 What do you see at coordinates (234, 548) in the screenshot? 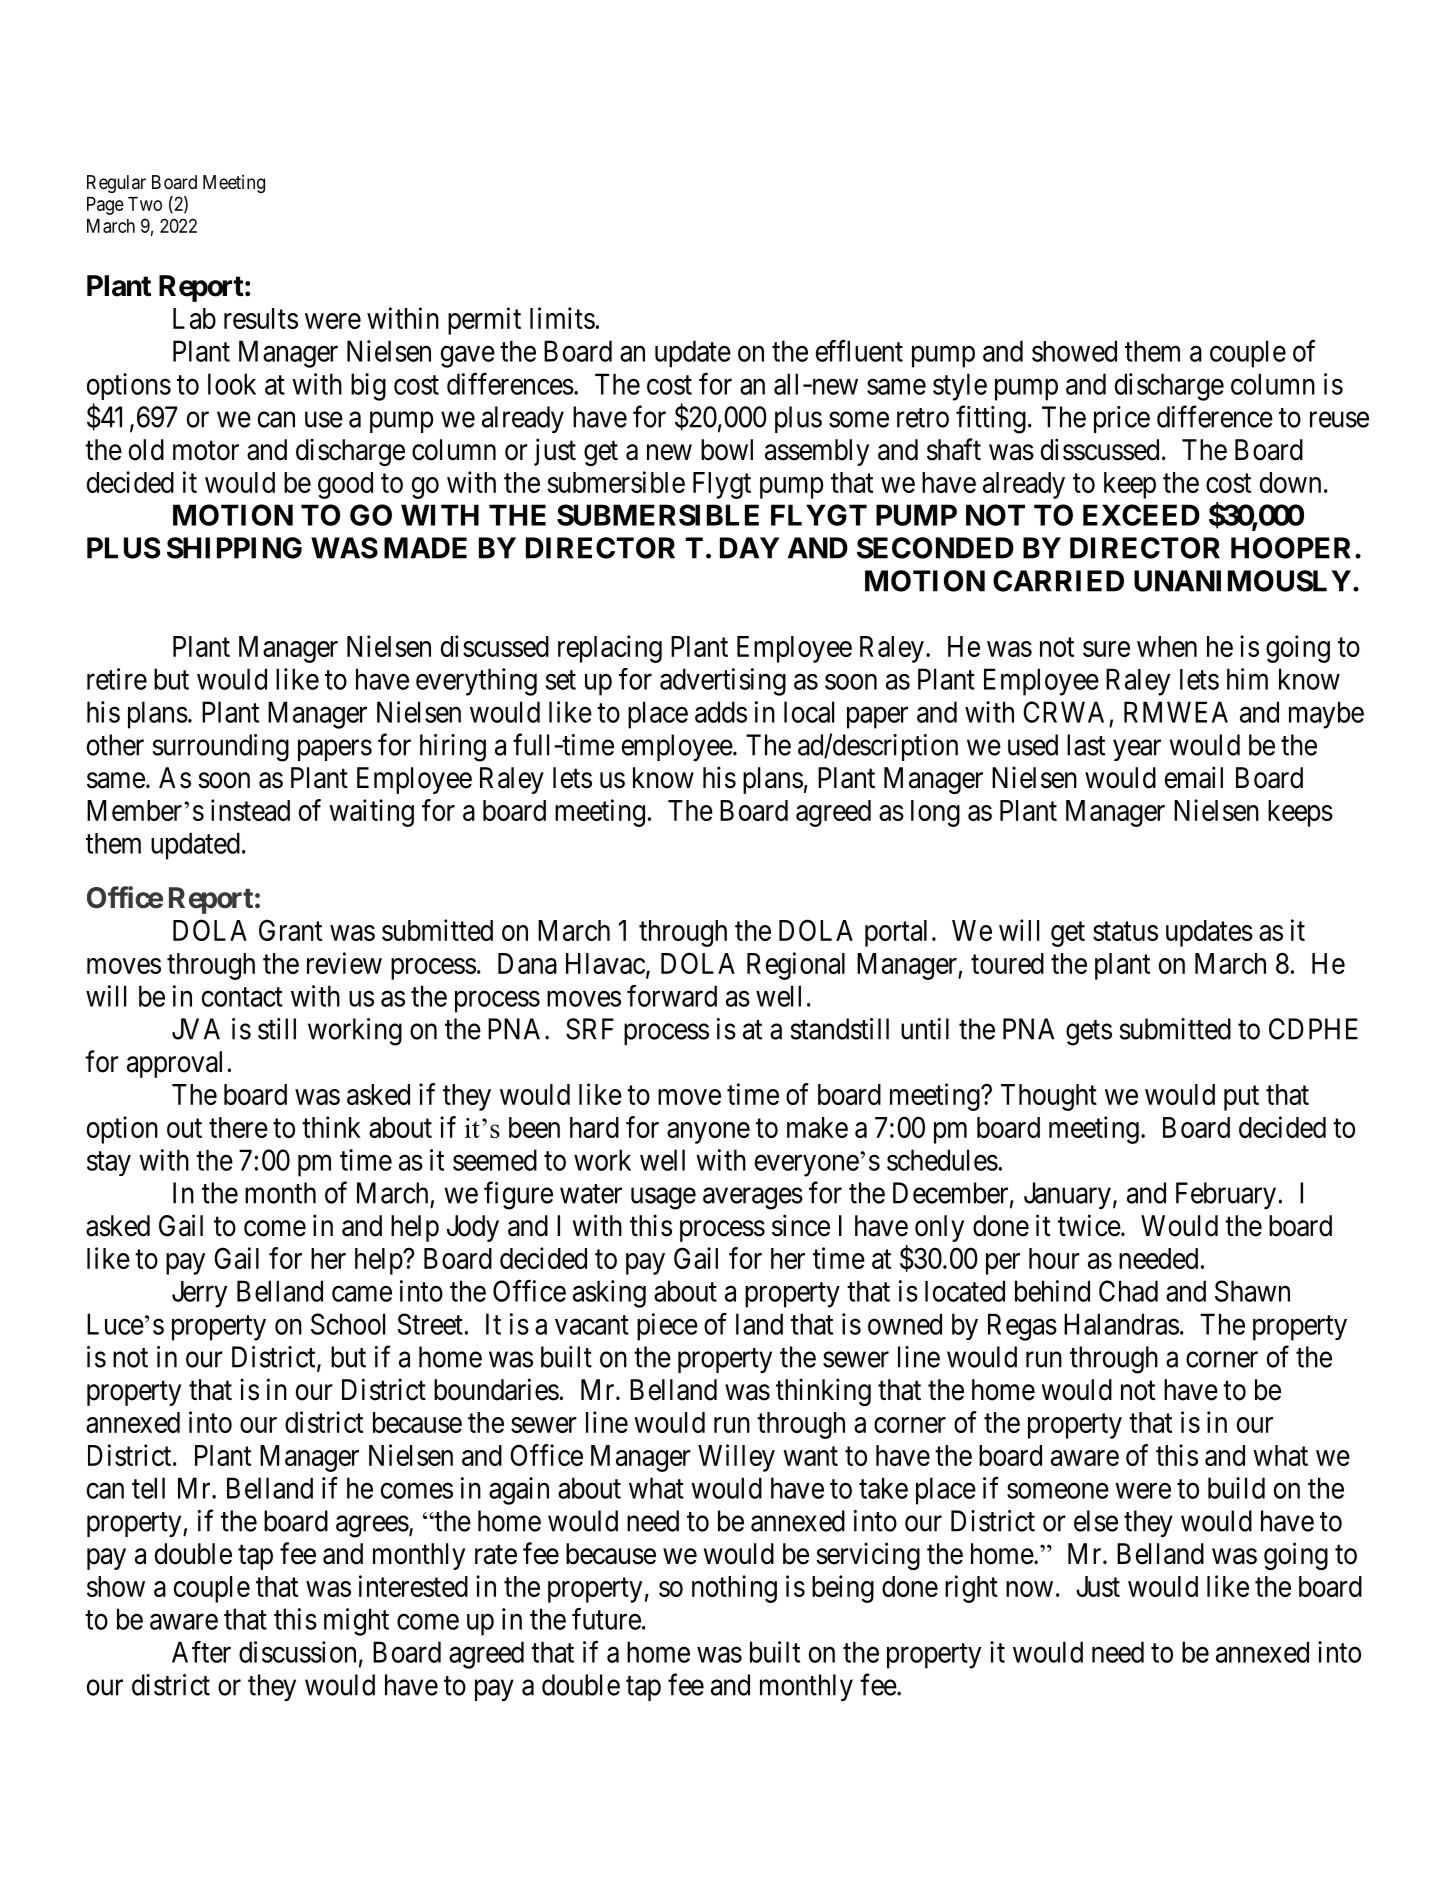
I see `SHIPPING` at bounding box center [234, 548].
